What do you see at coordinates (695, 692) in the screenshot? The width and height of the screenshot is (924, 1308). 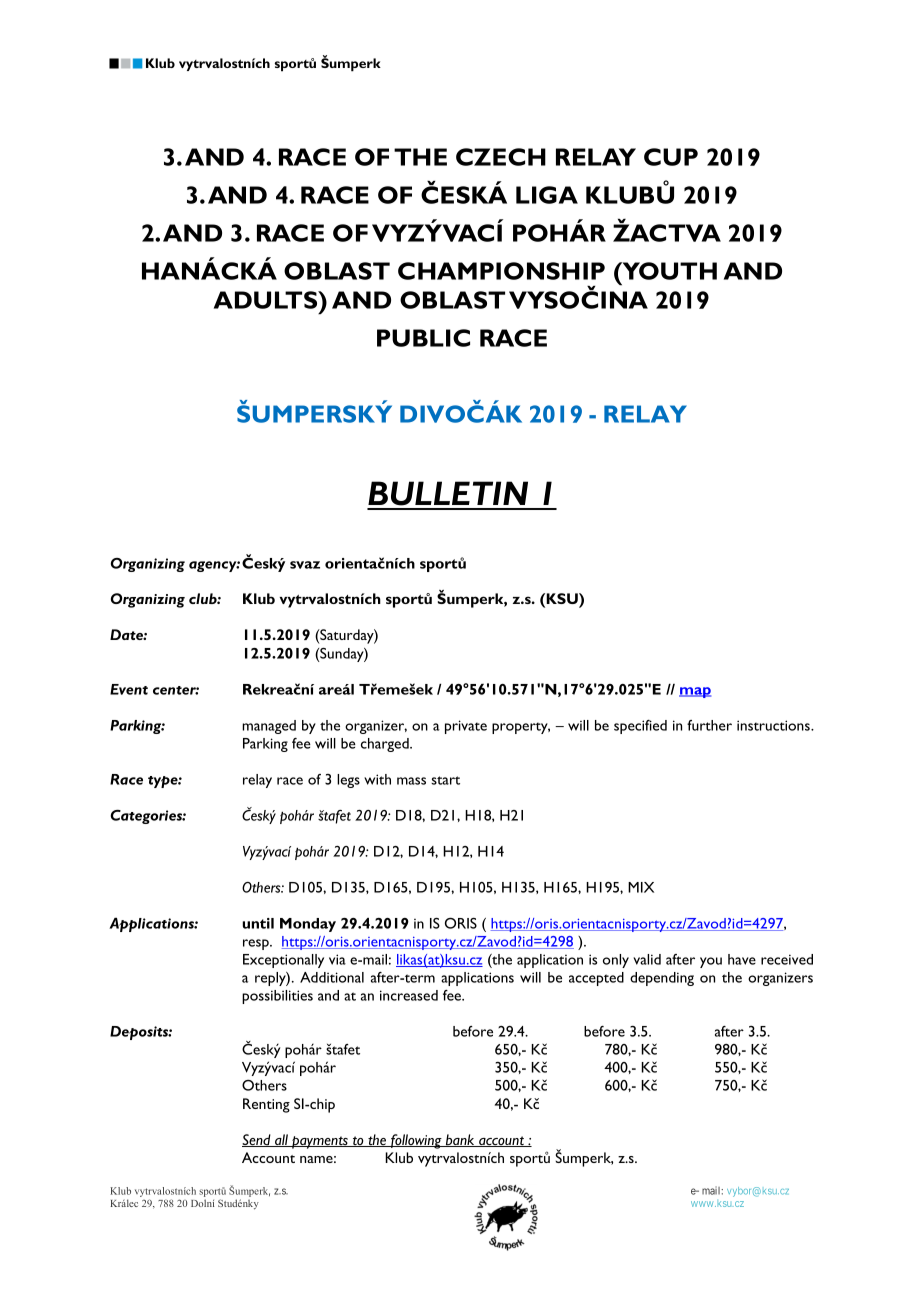 I see `map` at bounding box center [695, 692].
